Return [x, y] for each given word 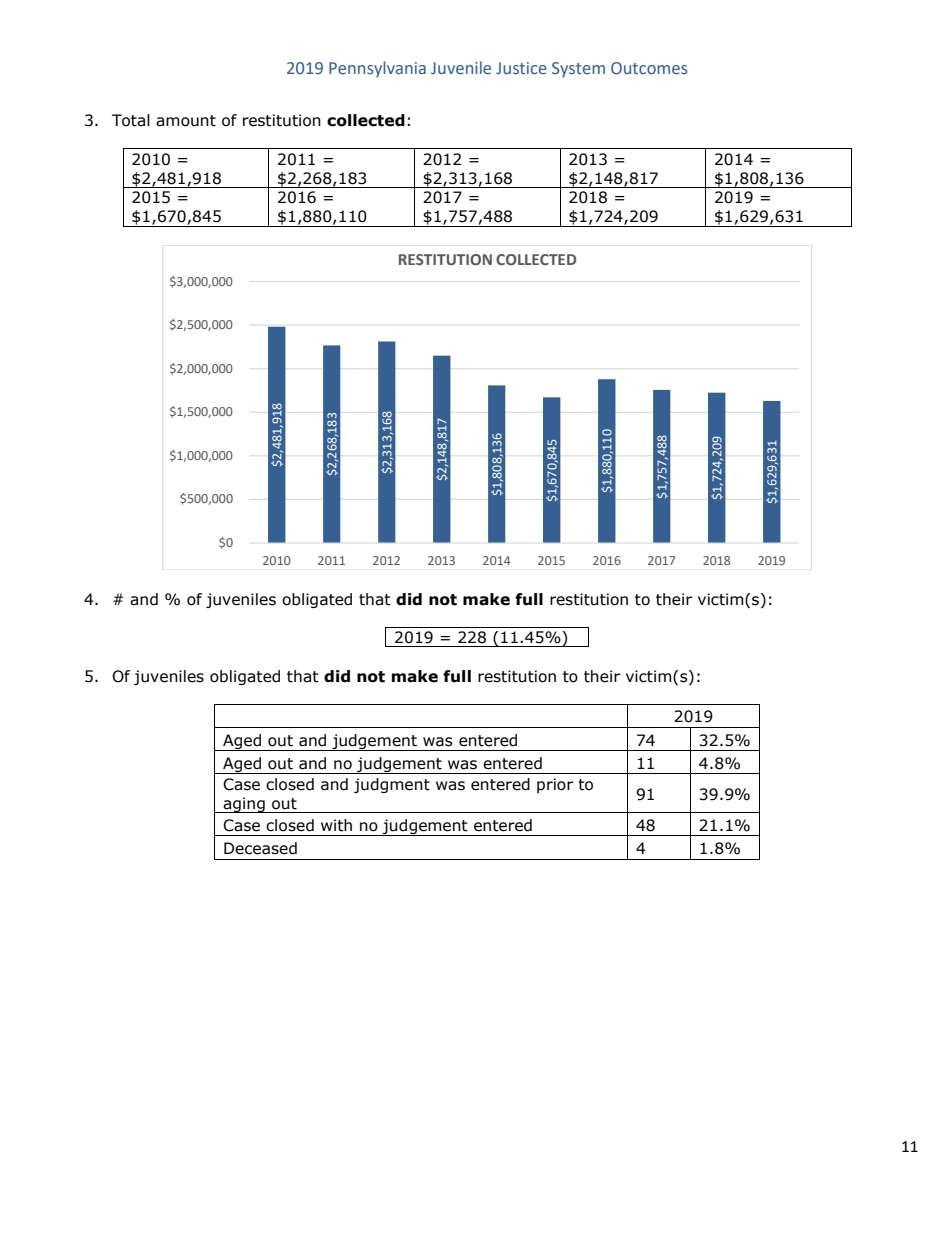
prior [555, 785]
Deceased [260, 848]
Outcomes [649, 68]
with [336, 825]
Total [131, 120]
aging [244, 805]
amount [186, 121]
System [578, 70]
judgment [392, 785]
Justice [521, 68]
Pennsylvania [377, 69]
